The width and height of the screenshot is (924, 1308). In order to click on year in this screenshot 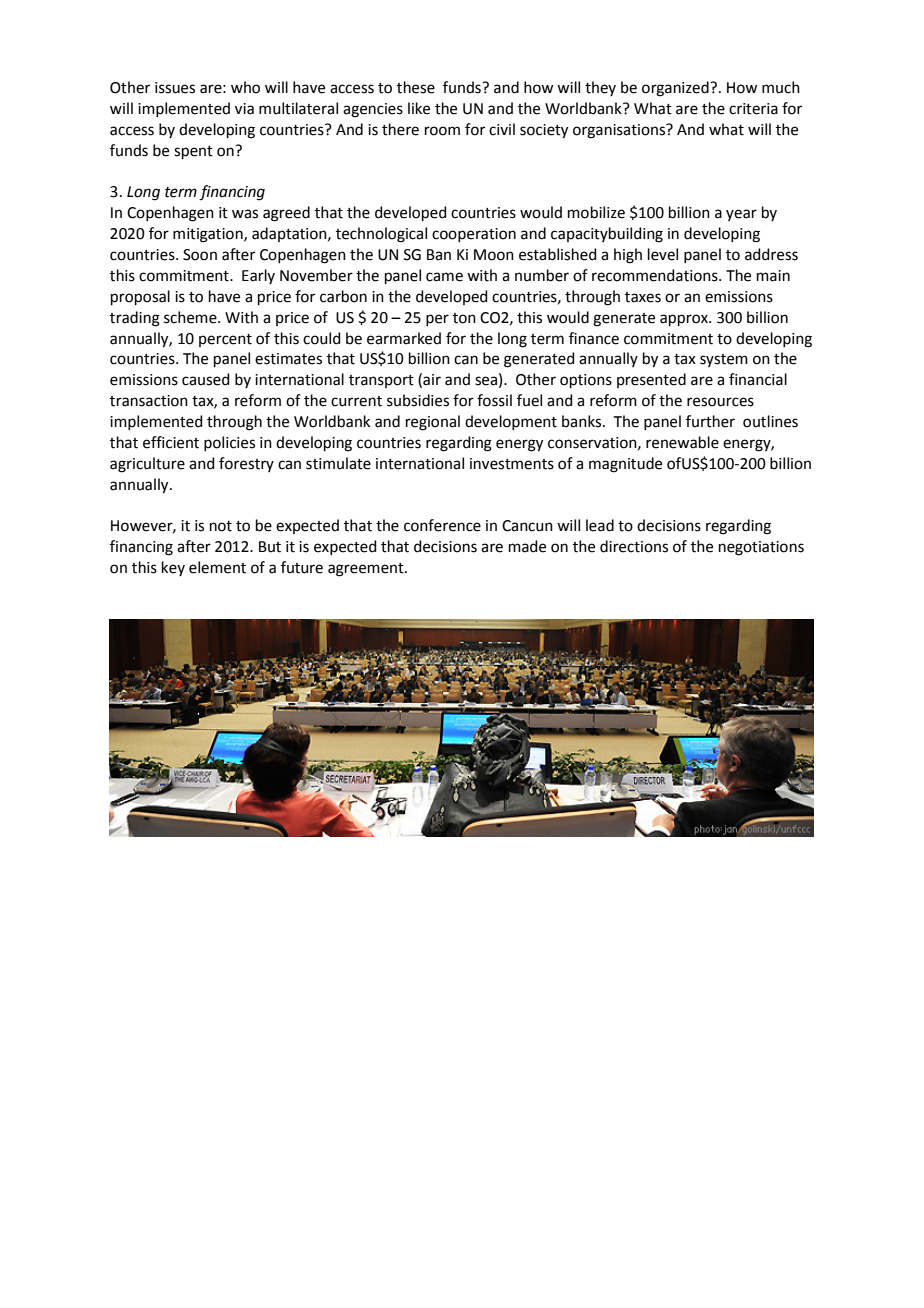, I will do `click(741, 215)`.
